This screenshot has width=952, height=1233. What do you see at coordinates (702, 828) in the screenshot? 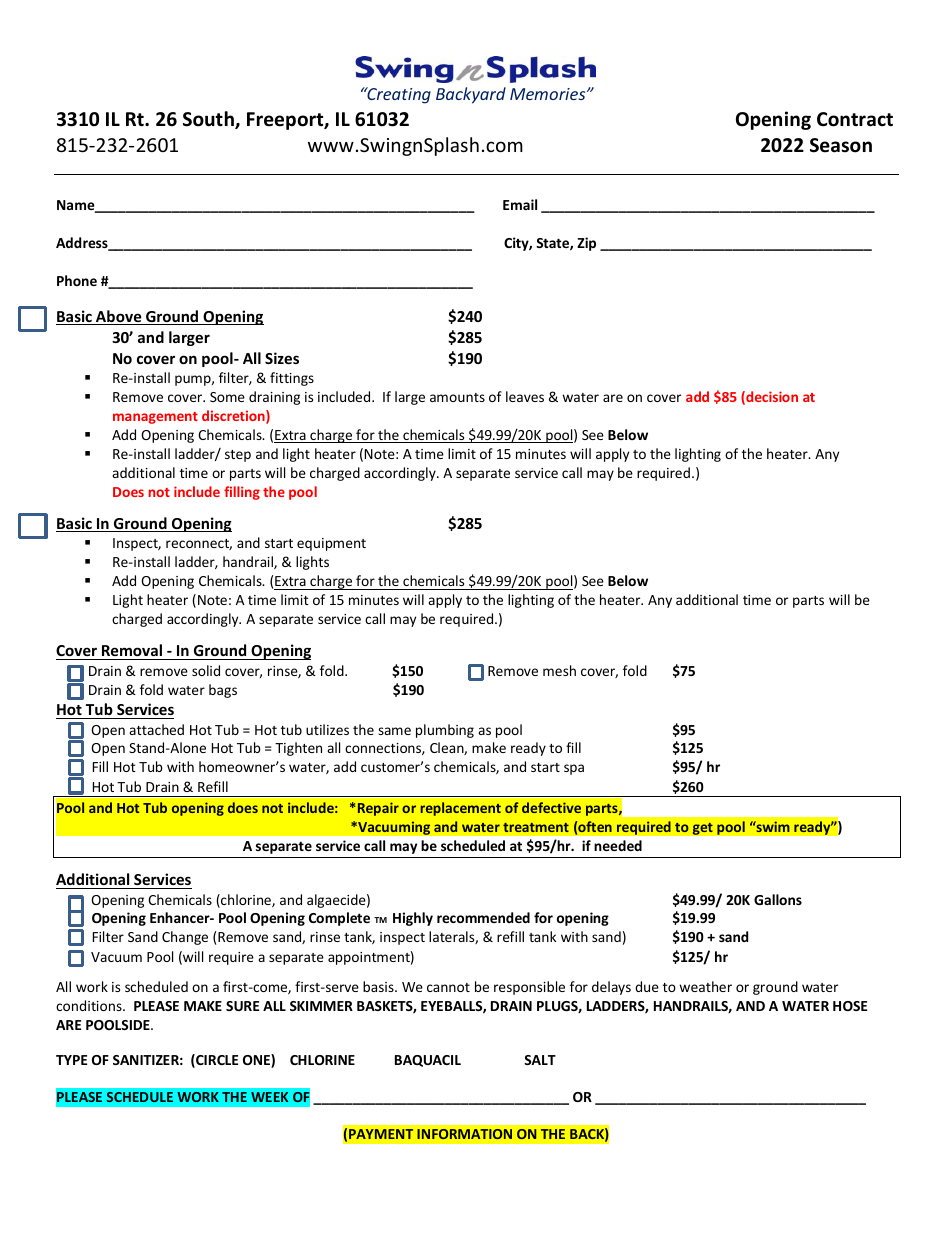
I see `get` at bounding box center [702, 828].
